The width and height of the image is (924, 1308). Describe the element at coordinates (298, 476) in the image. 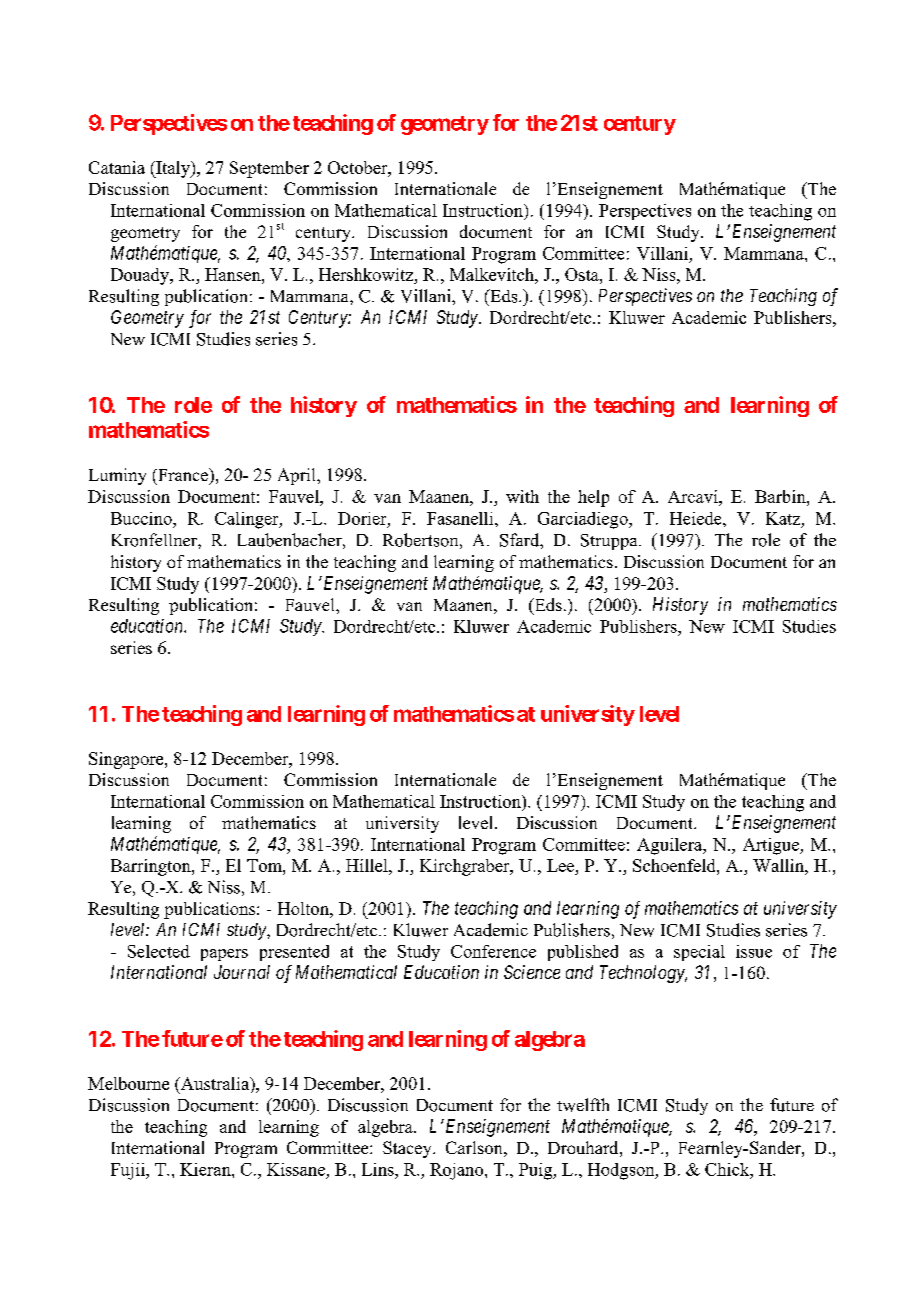

I see `April` at that location.
